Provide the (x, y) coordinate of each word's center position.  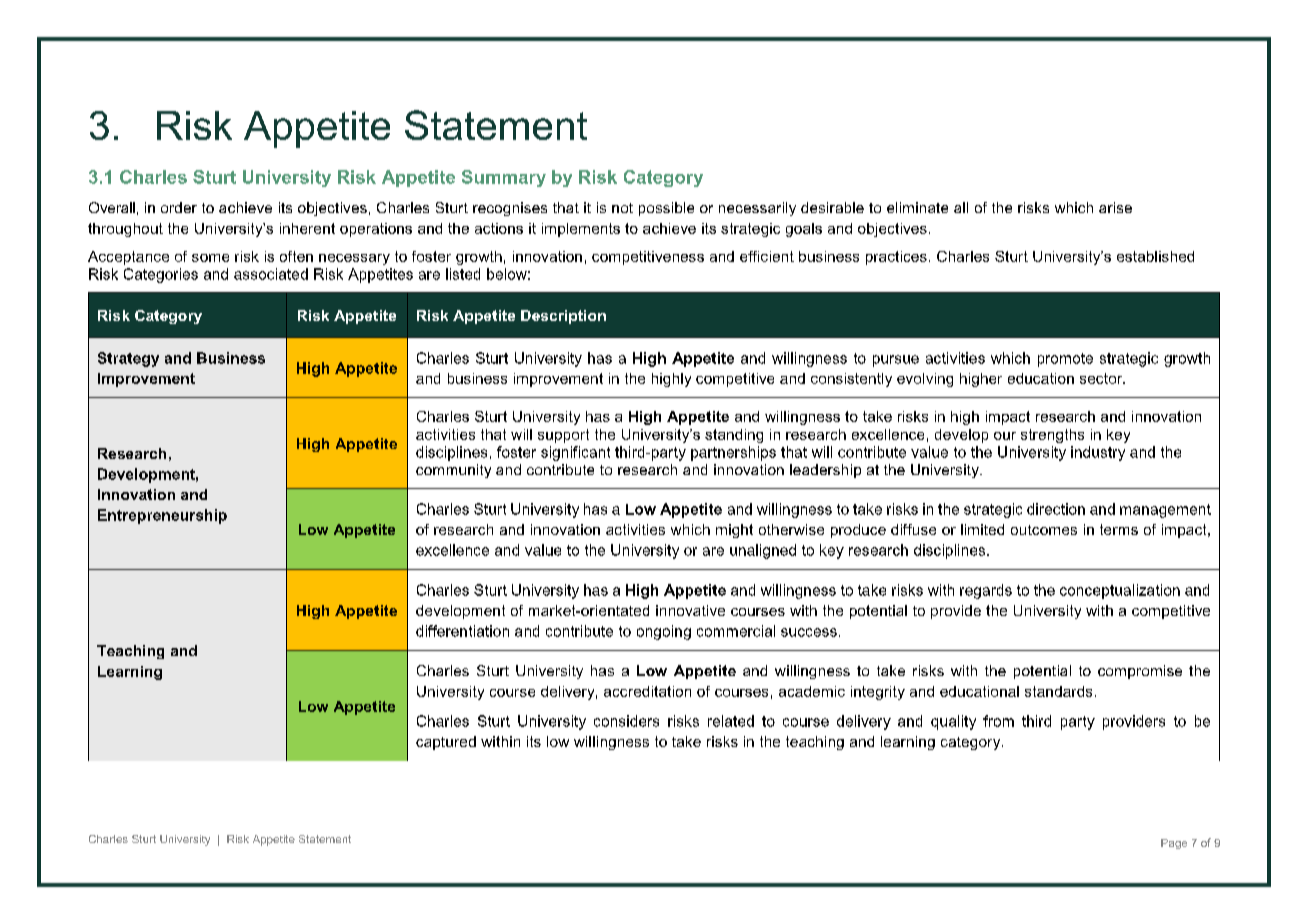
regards (986, 591)
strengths (1052, 436)
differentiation (462, 631)
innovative (690, 610)
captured (446, 743)
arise (1115, 207)
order (179, 207)
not (622, 208)
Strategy (128, 359)
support (563, 436)
